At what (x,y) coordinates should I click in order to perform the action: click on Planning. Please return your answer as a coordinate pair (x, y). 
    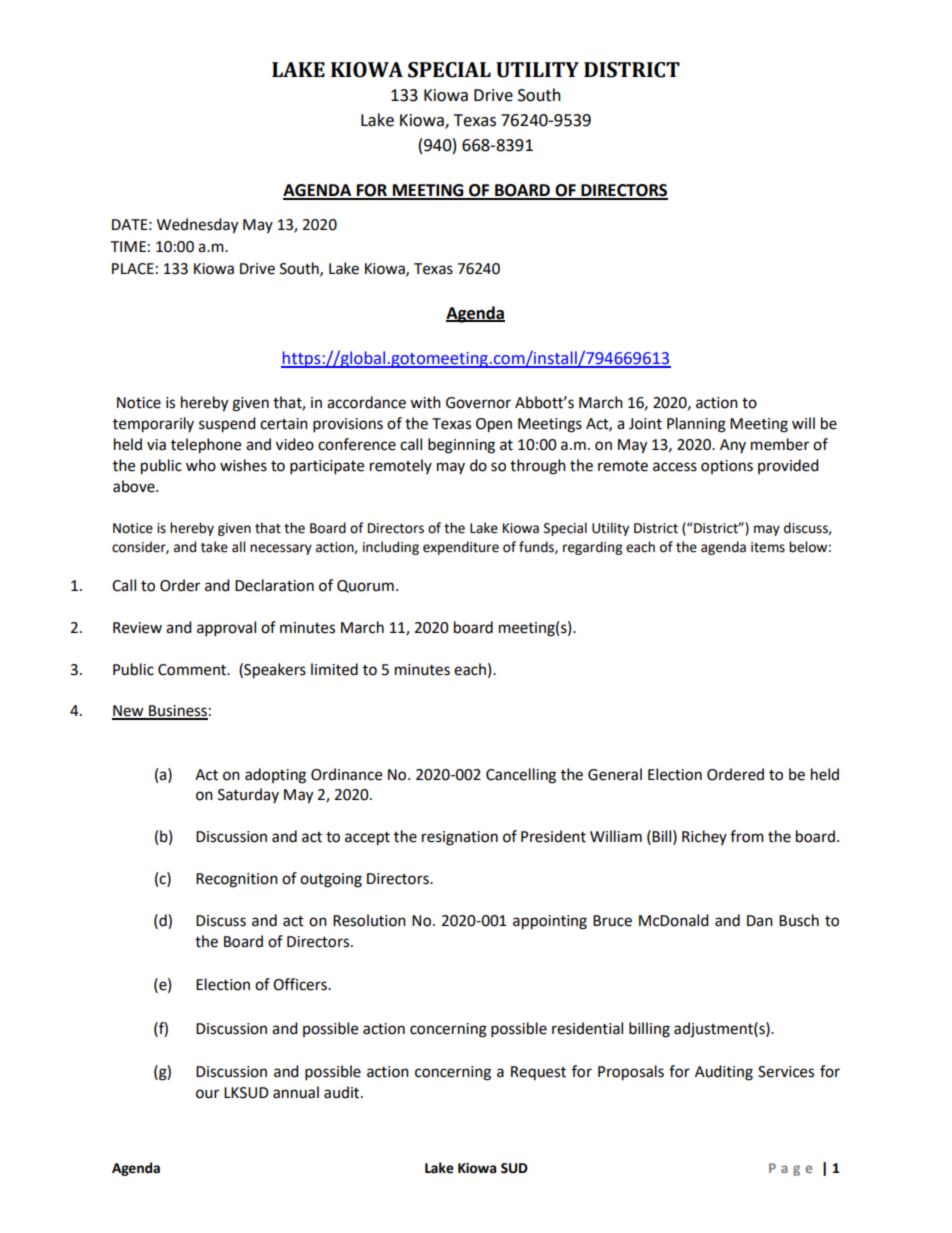
    Looking at the image, I should click on (696, 425).
